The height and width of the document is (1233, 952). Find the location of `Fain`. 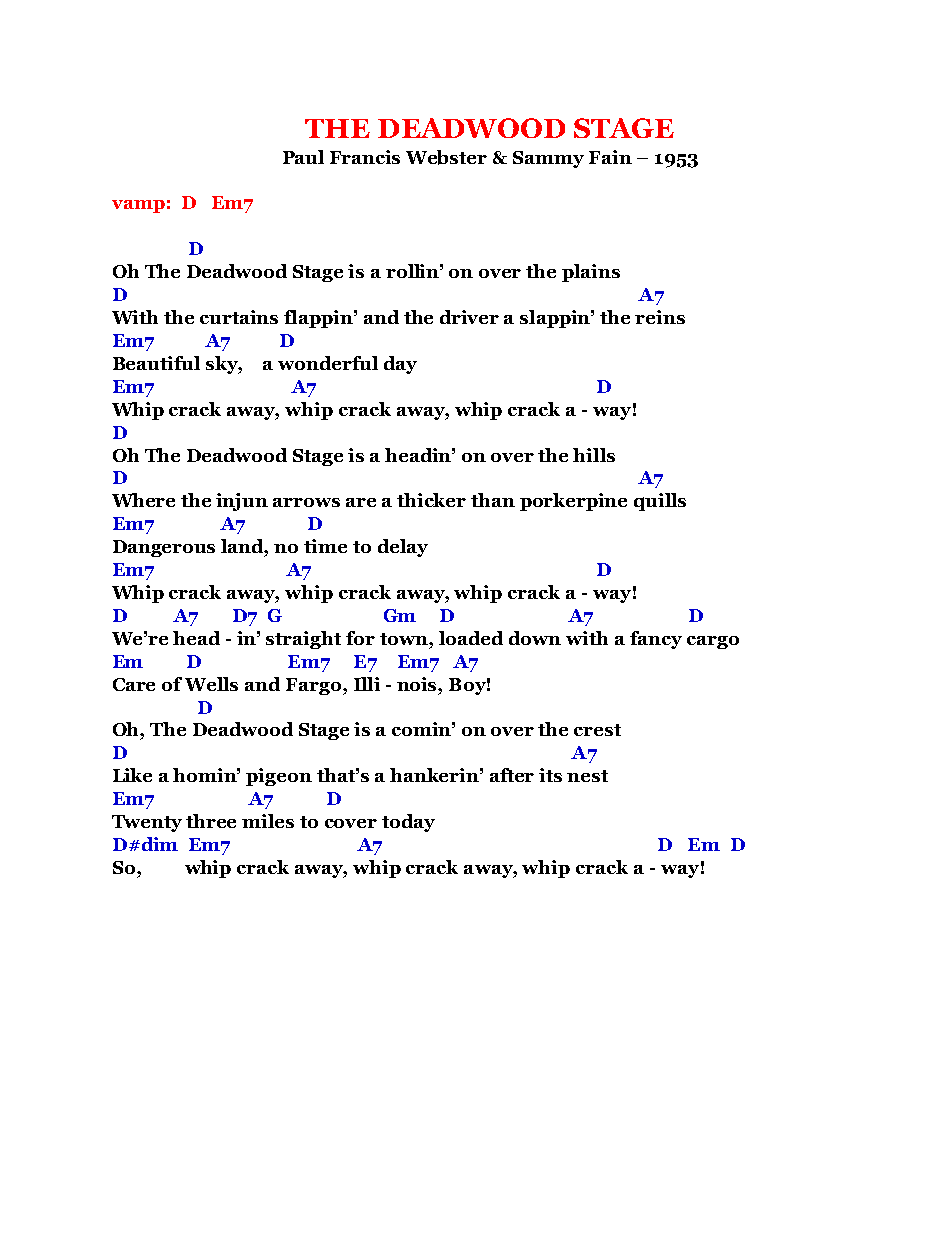

Fain is located at coordinates (610, 157).
